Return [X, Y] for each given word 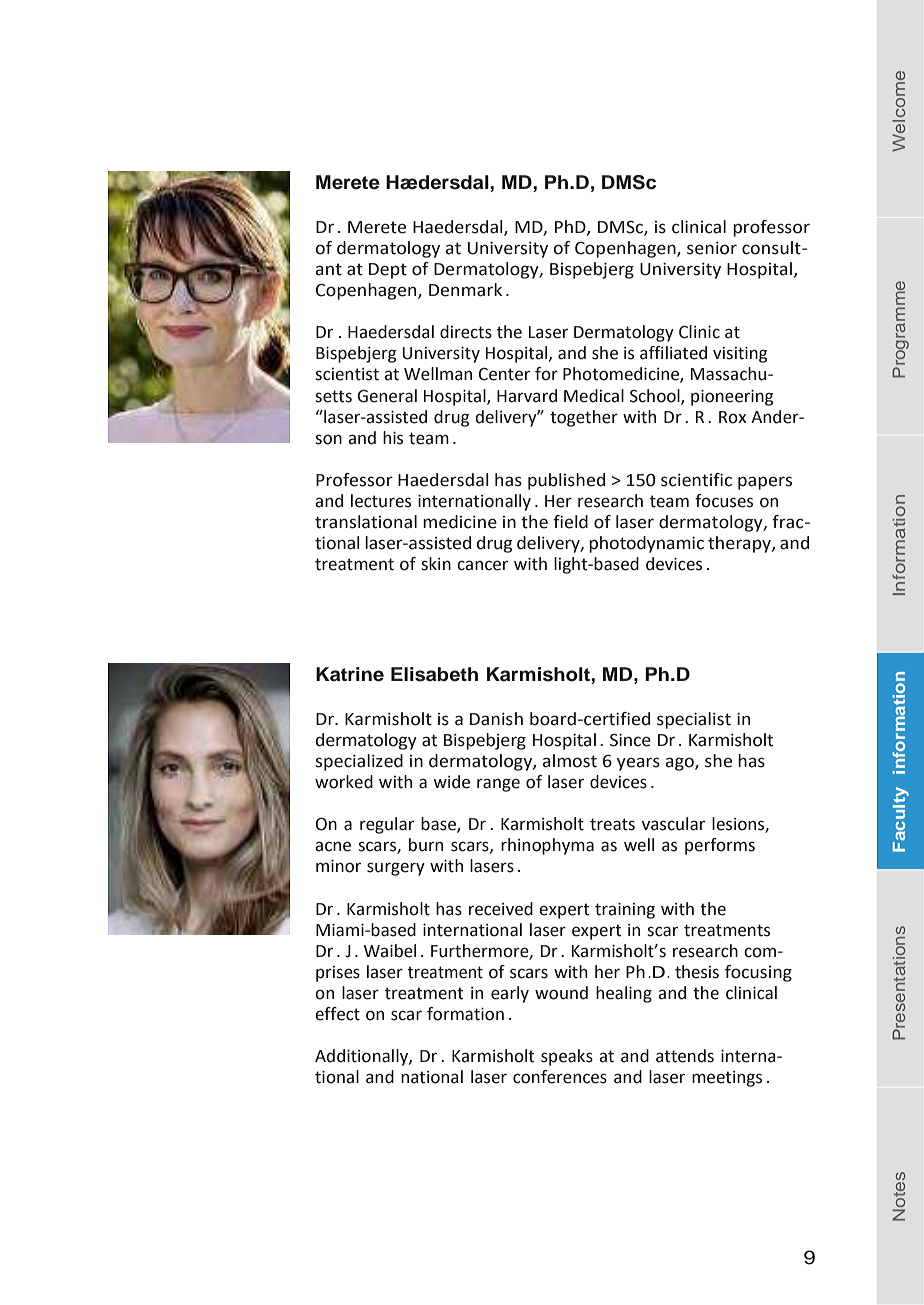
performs [720, 846]
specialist [694, 720]
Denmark [465, 290]
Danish [496, 719]
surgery [396, 869]
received [501, 909]
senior [712, 248]
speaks [567, 1057]
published [566, 481]
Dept [388, 271]
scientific [696, 480]
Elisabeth [434, 674]
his [393, 438]
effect [337, 1014]
